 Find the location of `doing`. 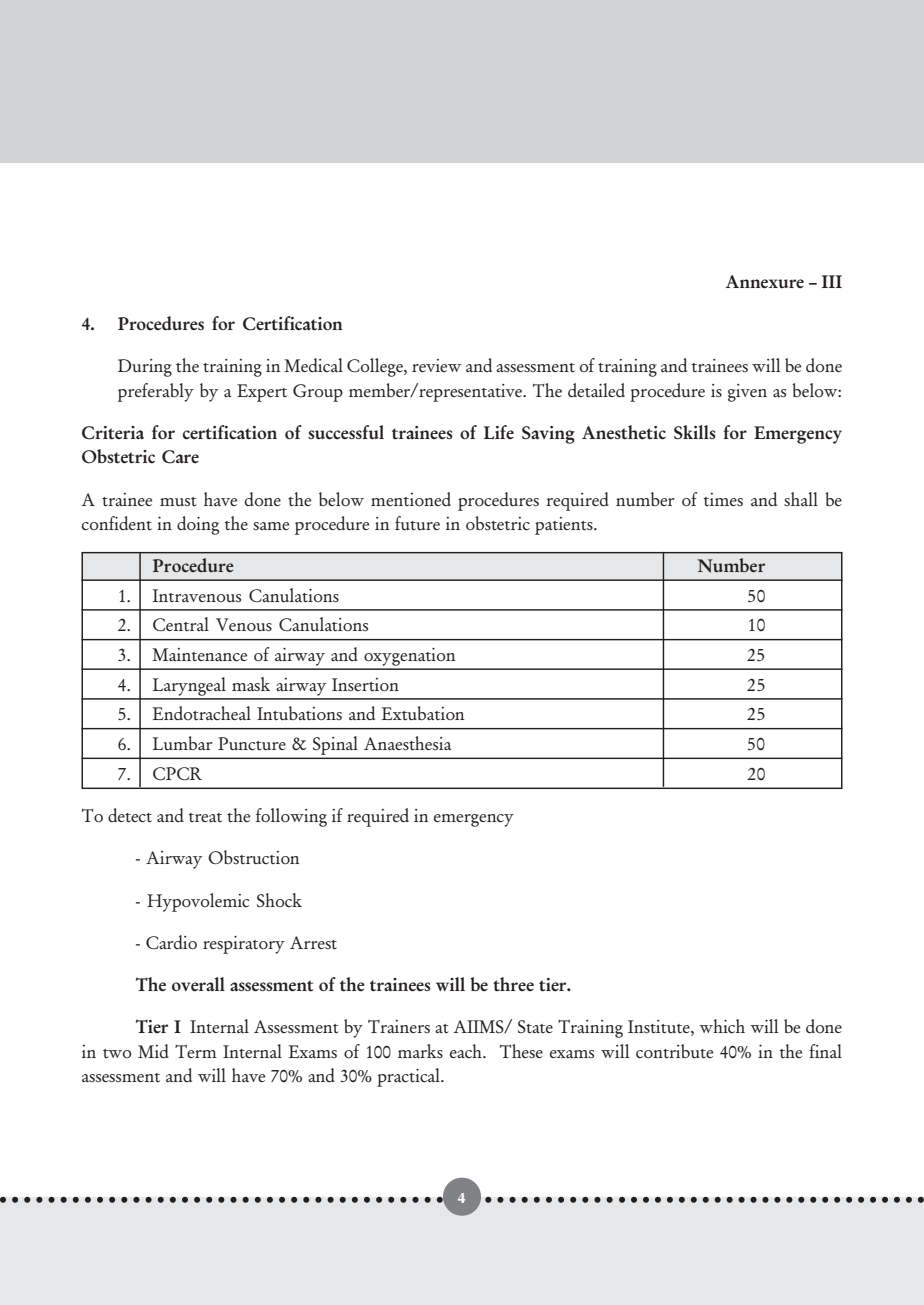

doing is located at coordinates (198, 525).
